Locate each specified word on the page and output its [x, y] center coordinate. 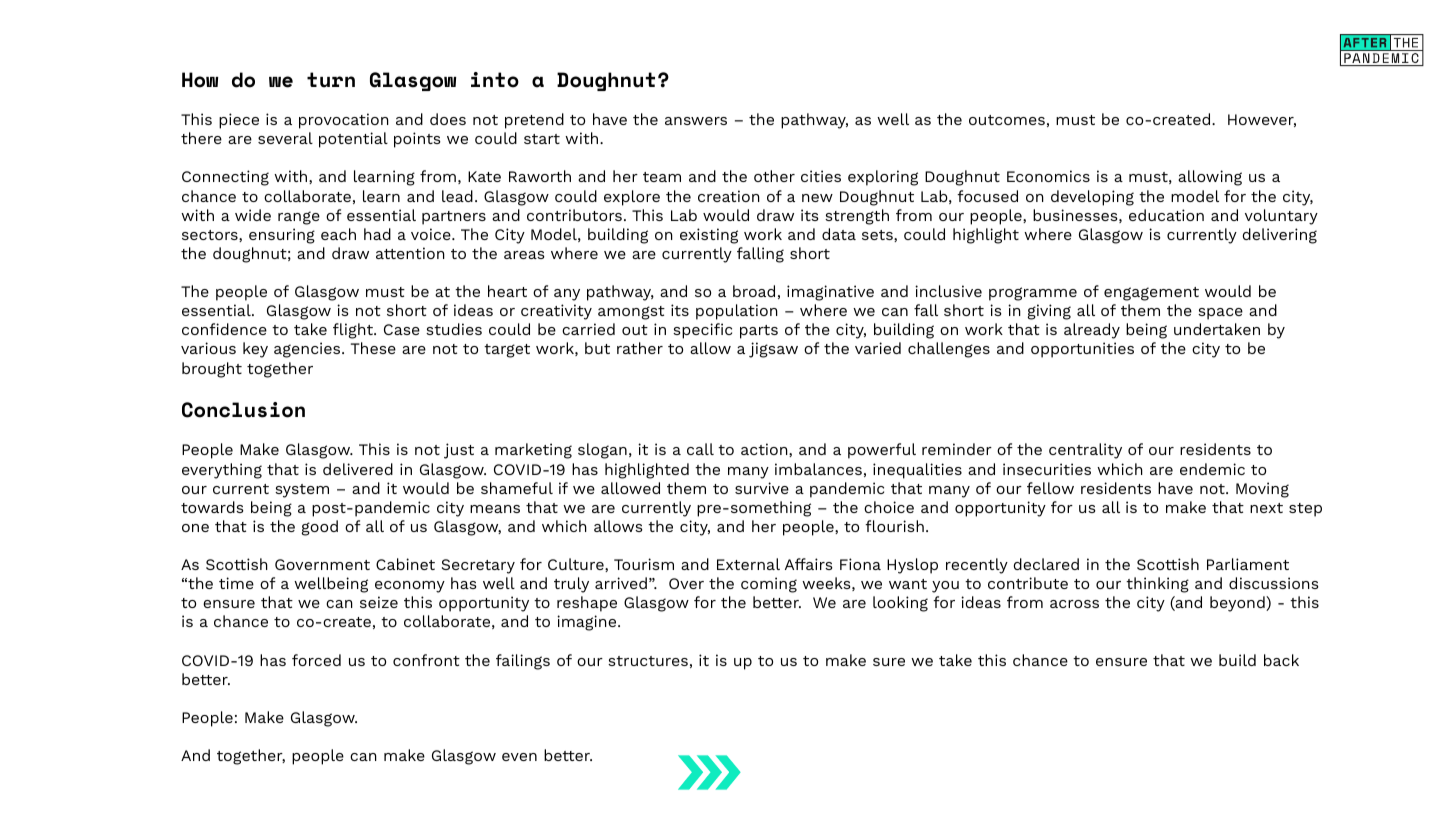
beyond [1238, 604]
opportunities [1082, 350]
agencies [308, 350]
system [302, 491]
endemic [1212, 469]
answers [696, 121]
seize [379, 602]
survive [762, 488]
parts [759, 332]
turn [331, 80]
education [1166, 215]
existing [709, 236]
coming [769, 585]
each [338, 234]
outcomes [1007, 120]
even [519, 757]
